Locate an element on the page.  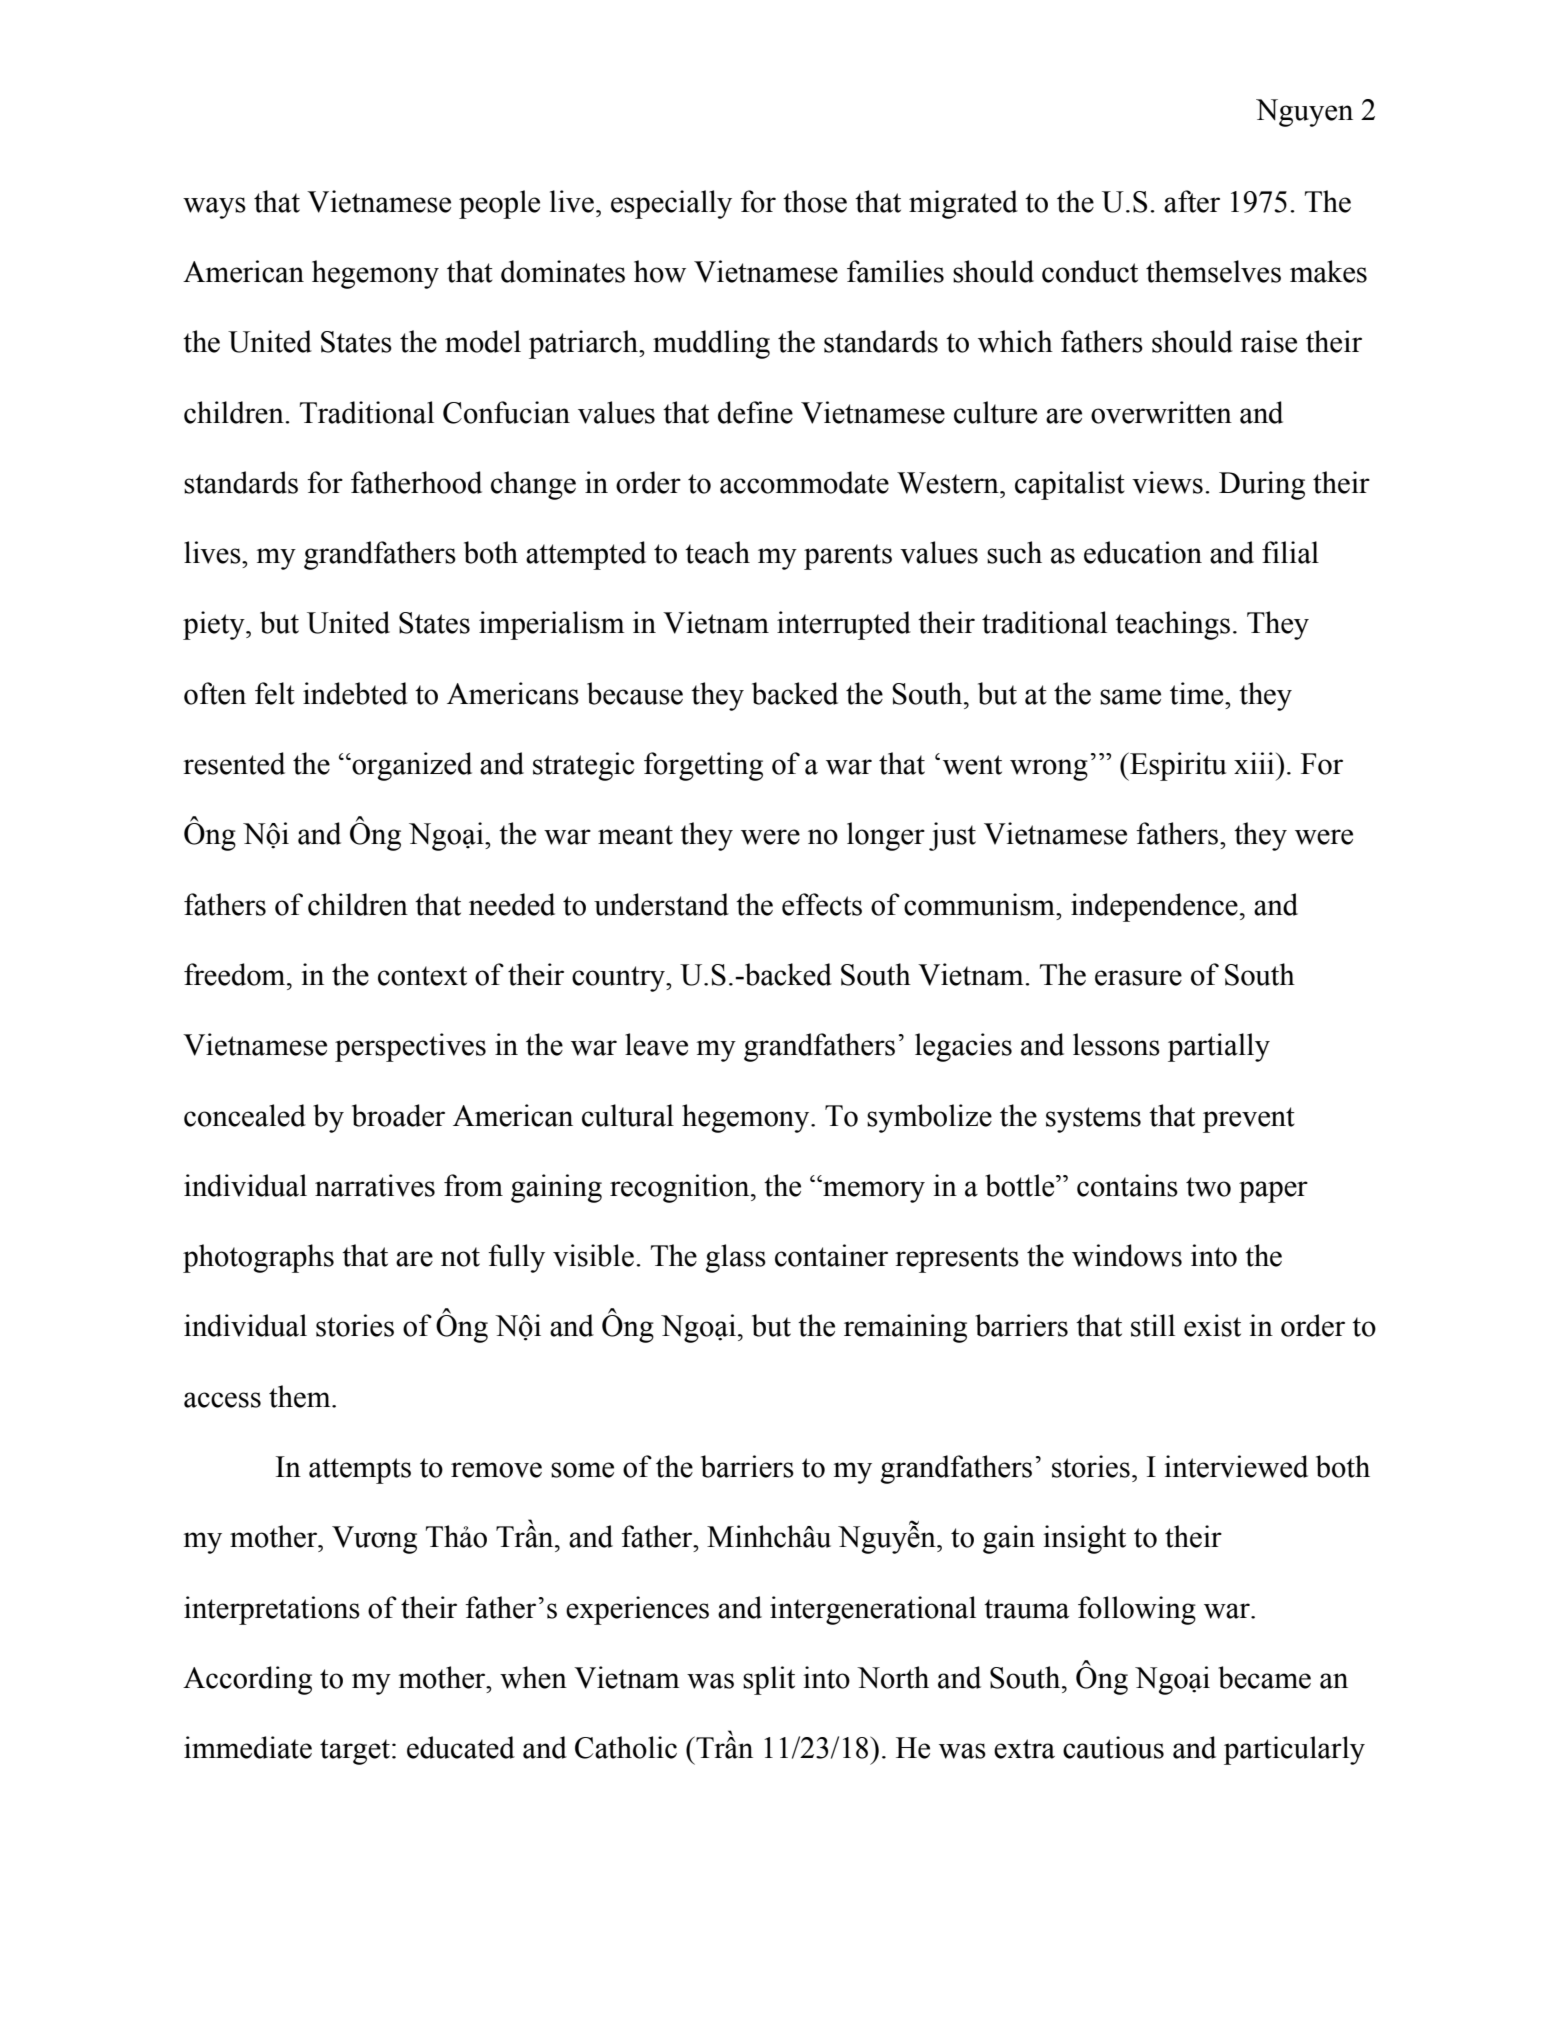
indebted is located at coordinates (355, 693).
